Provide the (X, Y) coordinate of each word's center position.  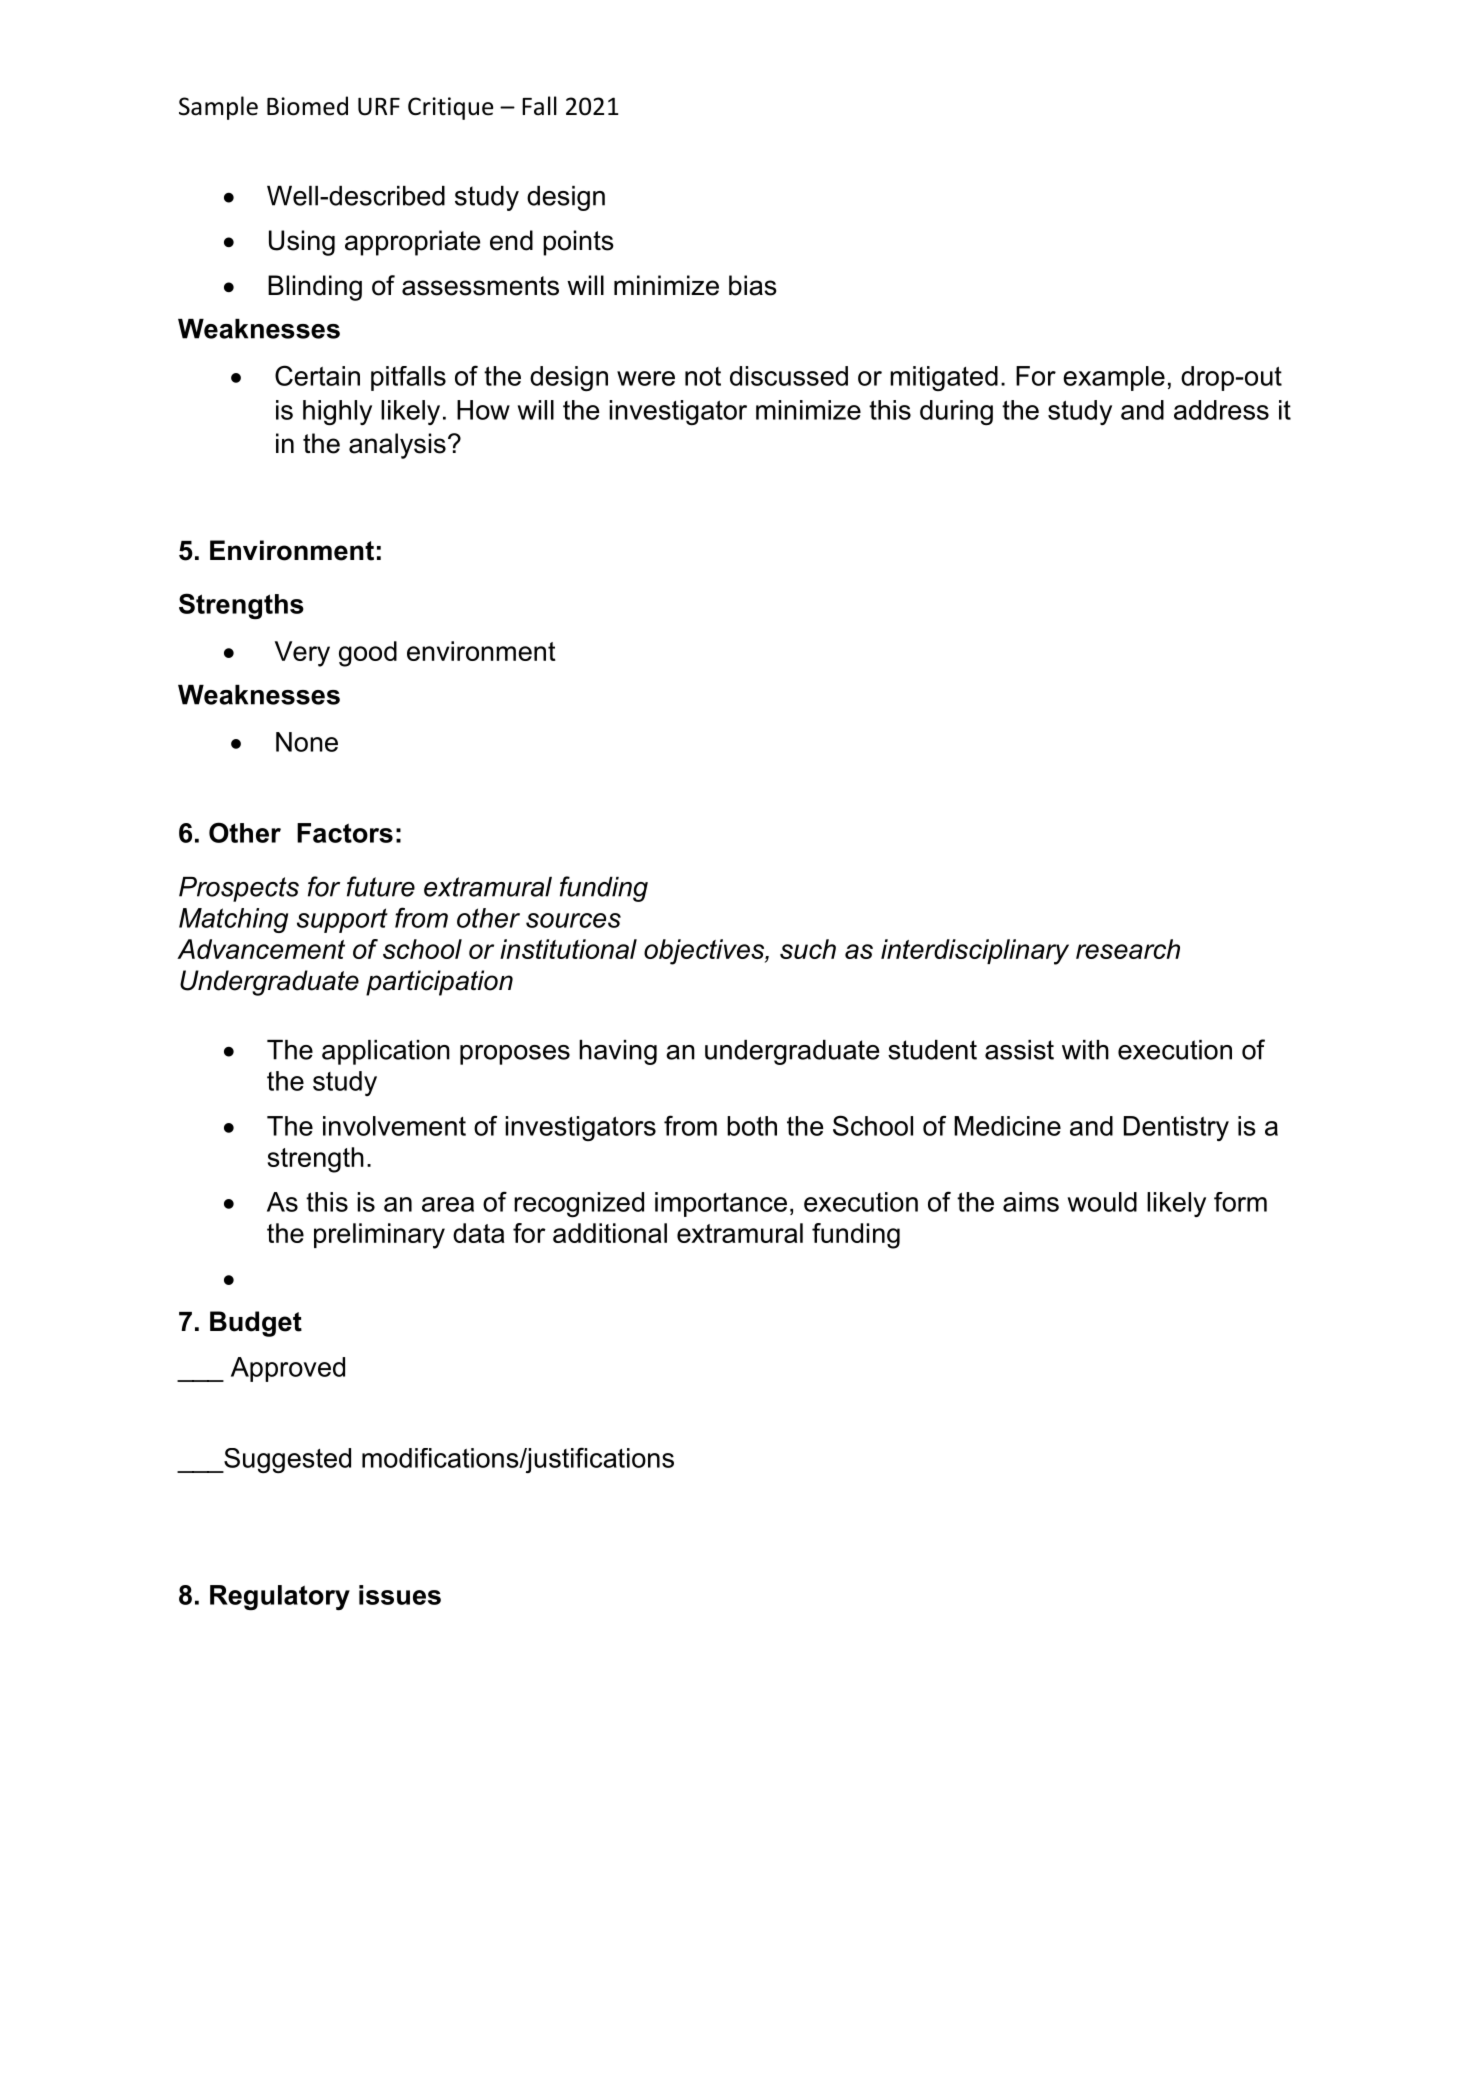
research (1128, 949)
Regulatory (280, 1597)
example (1114, 378)
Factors (345, 833)
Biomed (307, 106)
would (1102, 1202)
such (808, 949)
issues (400, 1595)
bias (753, 285)
